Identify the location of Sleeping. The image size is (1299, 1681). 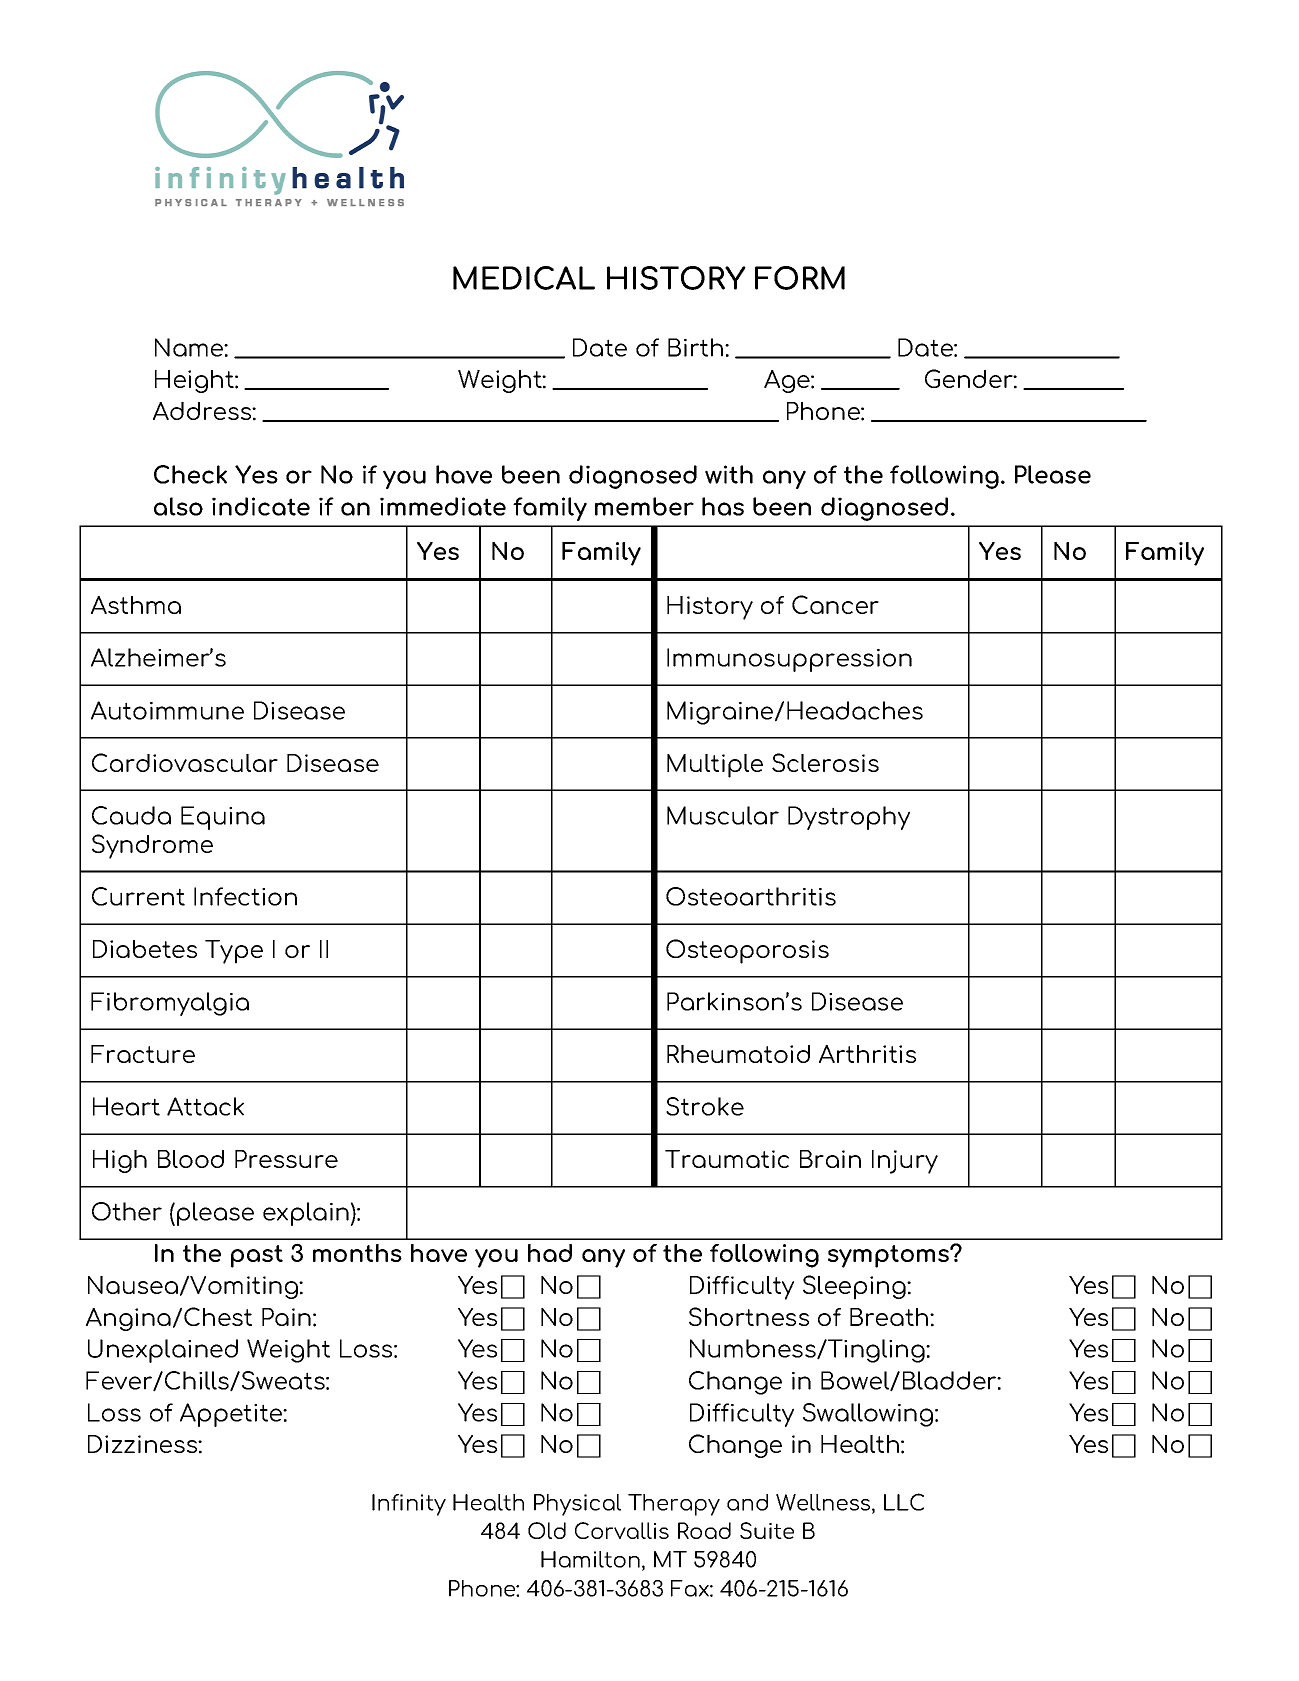
(855, 1287).
